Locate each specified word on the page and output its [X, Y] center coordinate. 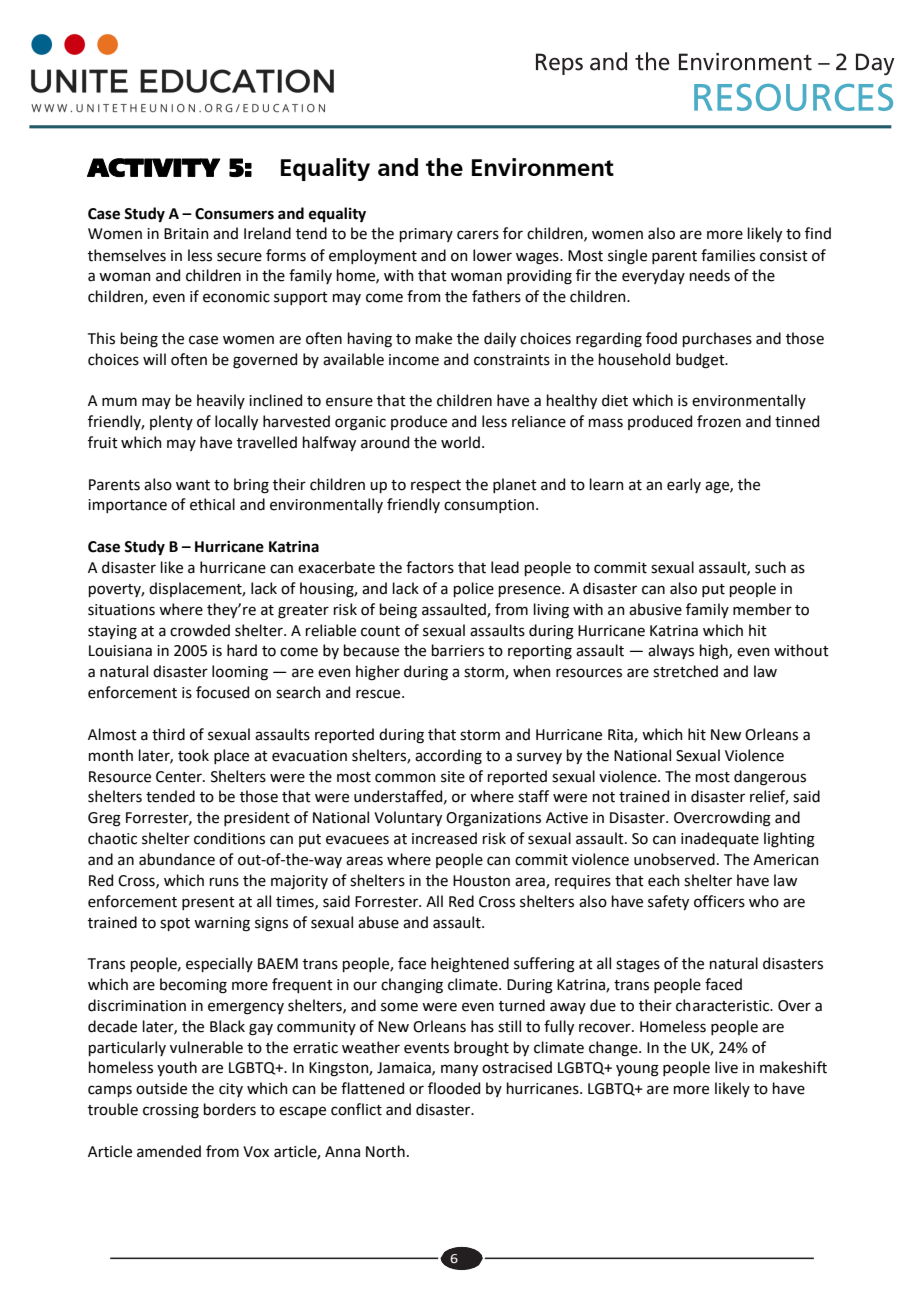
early [684, 485]
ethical [212, 504]
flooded [454, 1088]
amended [169, 1151]
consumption [489, 506]
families [728, 255]
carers [478, 235]
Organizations [493, 819]
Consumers [234, 214]
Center [180, 777]
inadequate [720, 839]
